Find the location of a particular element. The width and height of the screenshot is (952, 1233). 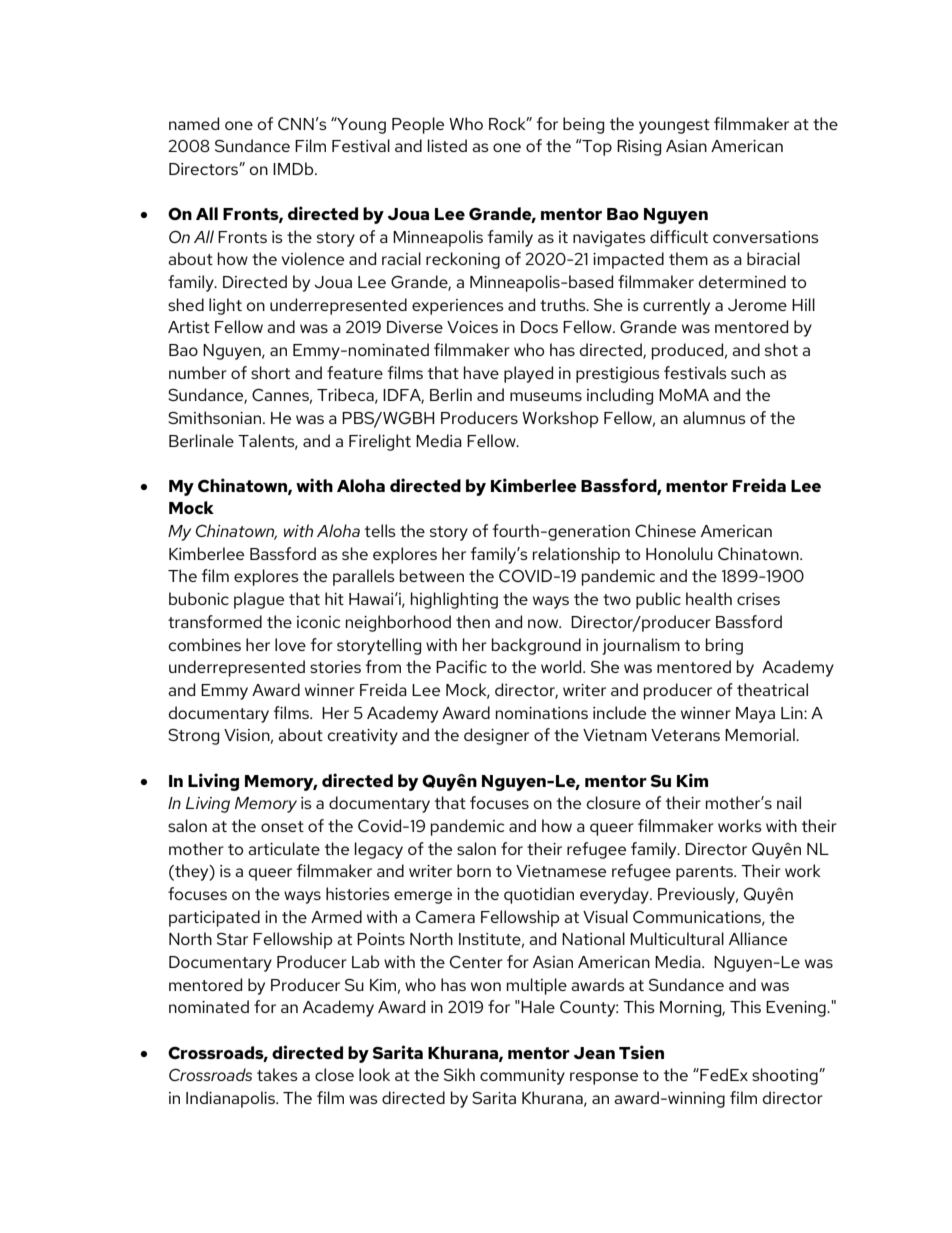

parents is located at coordinates (705, 873).
